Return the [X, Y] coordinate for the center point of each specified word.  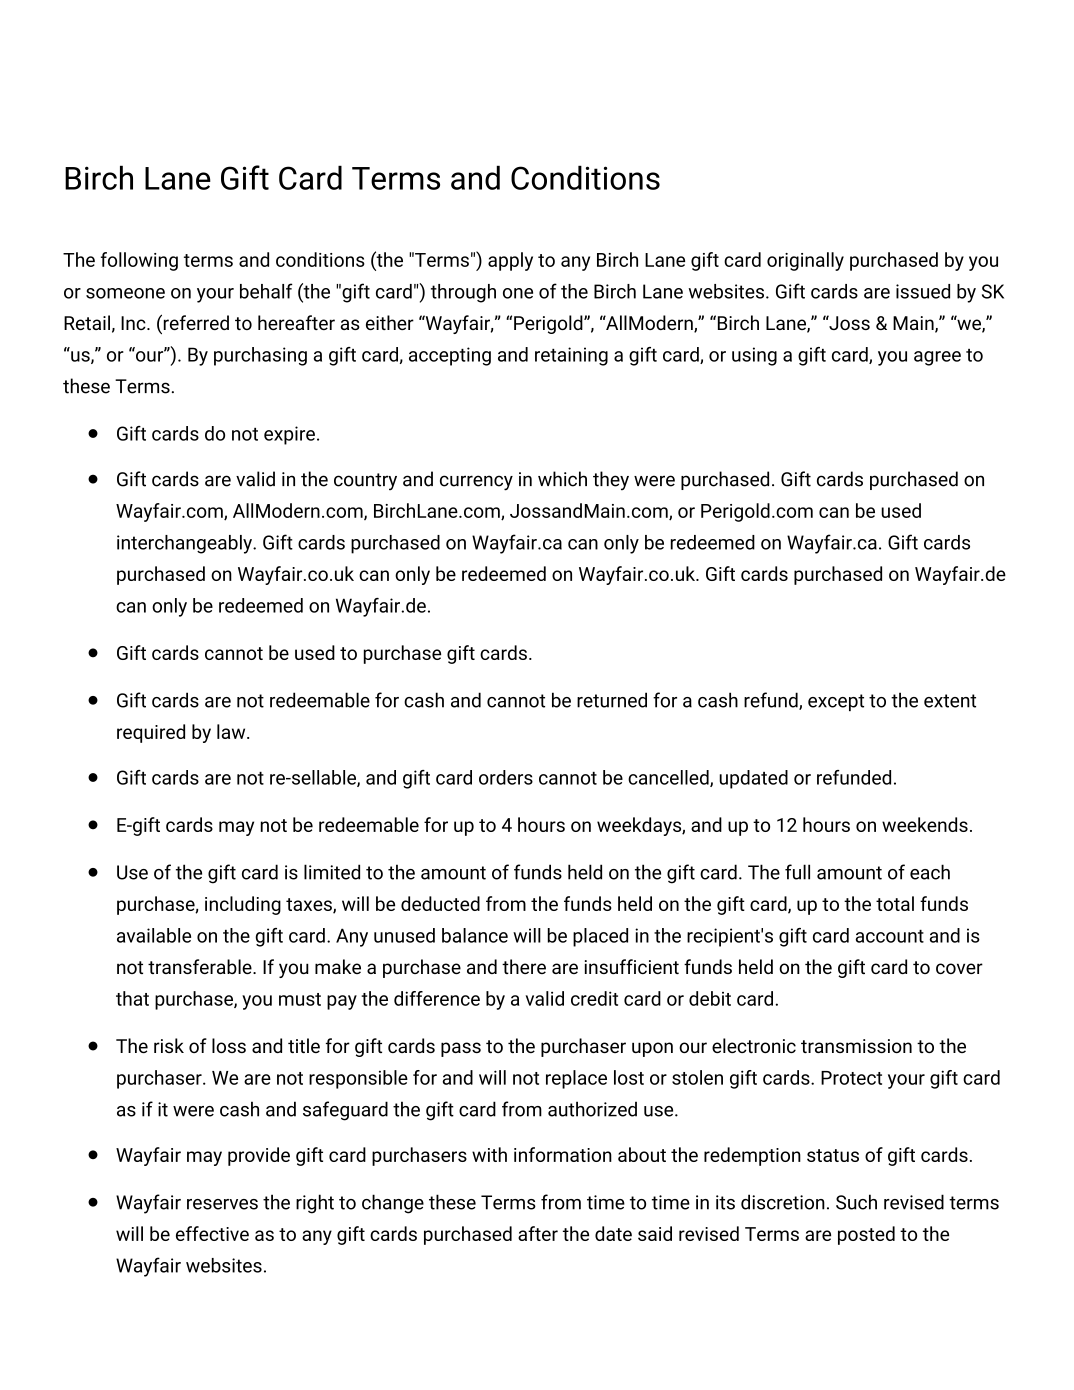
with [489, 1154]
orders [506, 777]
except [836, 702]
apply [510, 261]
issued [923, 291]
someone [125, 293]
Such [856, 1202]
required [151, 733]
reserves [222, 1204]
